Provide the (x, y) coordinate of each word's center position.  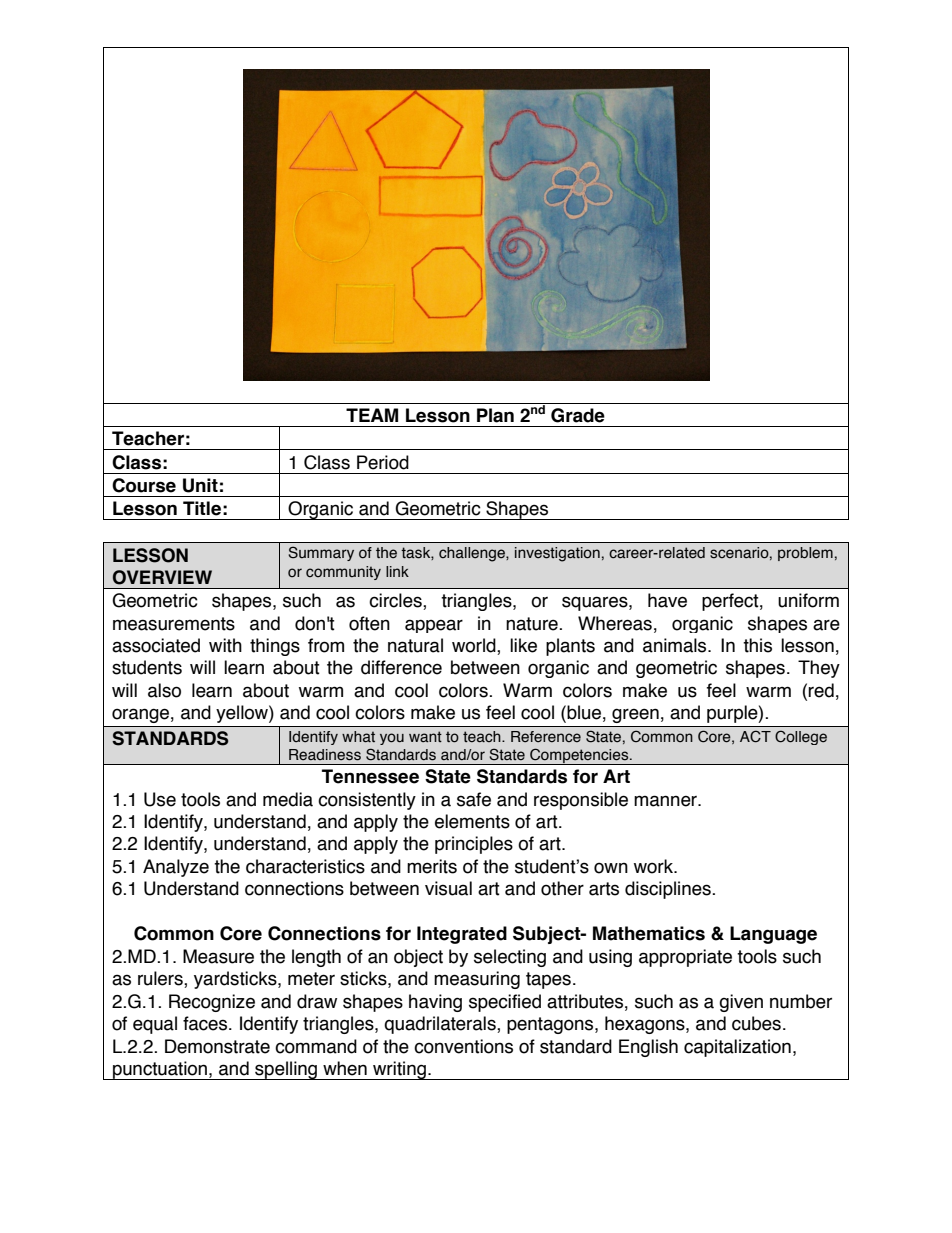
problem (805, 554)
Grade (578, 415)
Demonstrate (217, 1046)
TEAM (372, 415)
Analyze (176, 868)
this (757, 645)
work (654, 866)
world (475, 646)
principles (474, 845)
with (225, 645)
